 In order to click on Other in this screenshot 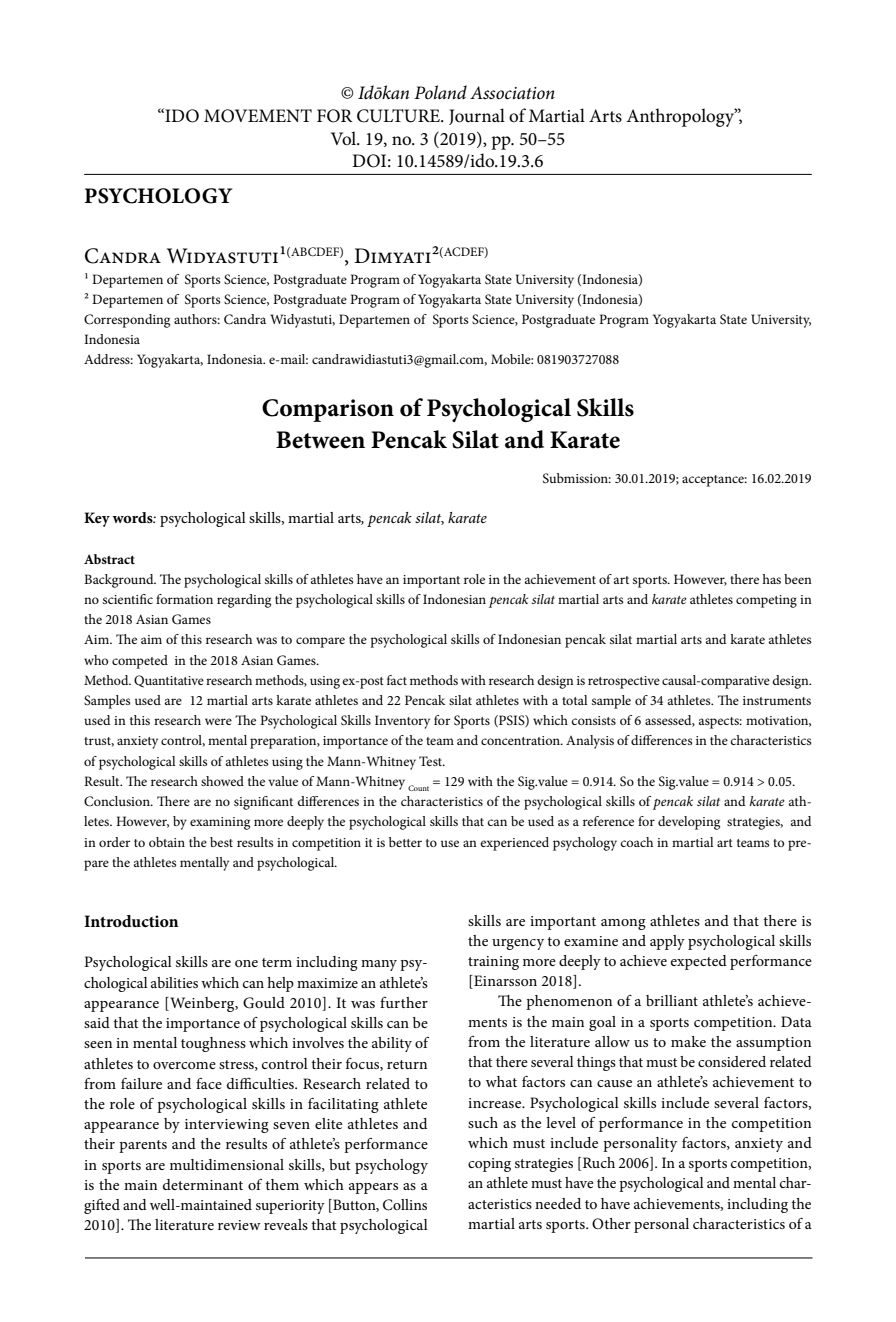, I will do `click(611, 1223)`.
